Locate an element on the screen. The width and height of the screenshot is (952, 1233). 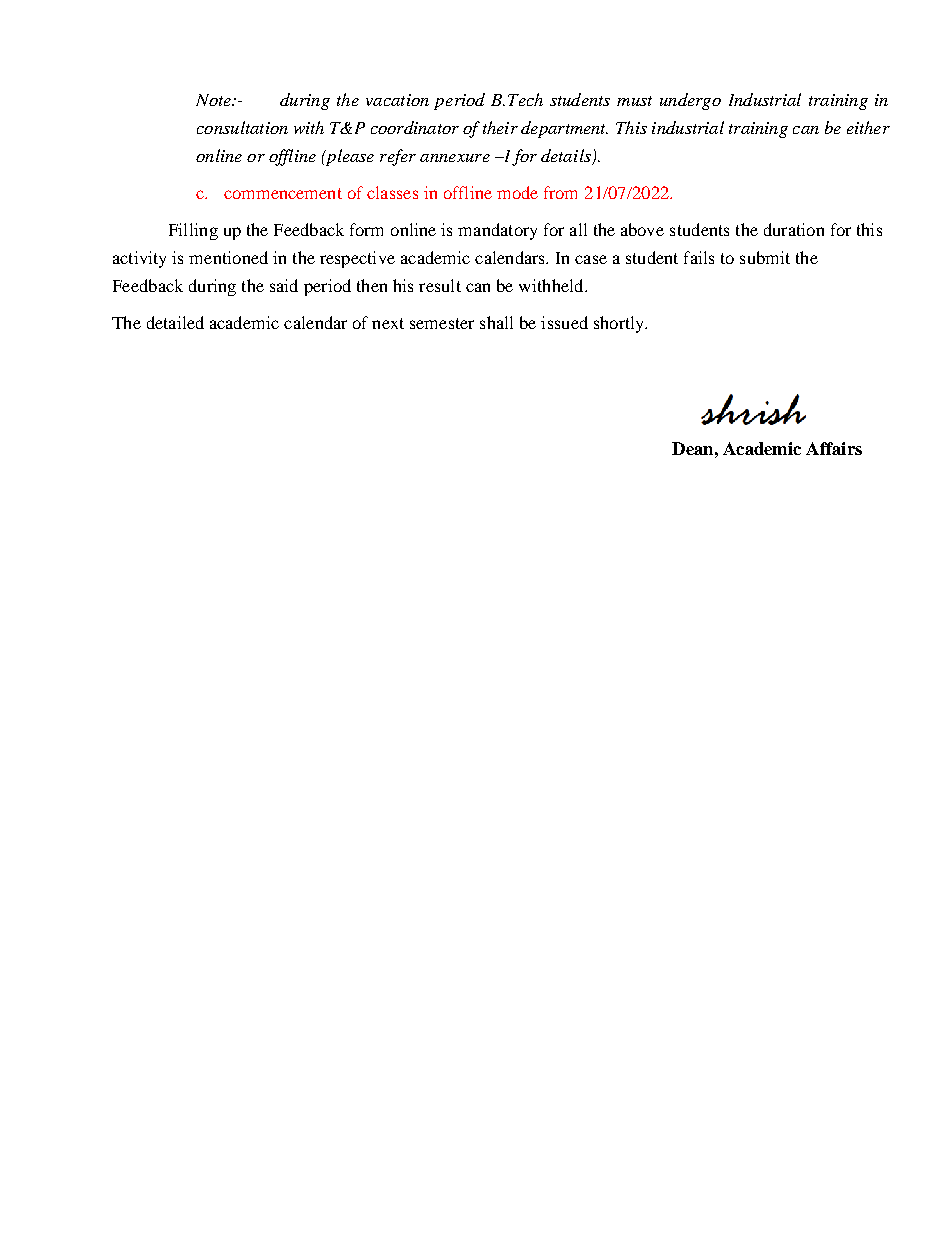
mentioned is located at coordinates (228, 257).
